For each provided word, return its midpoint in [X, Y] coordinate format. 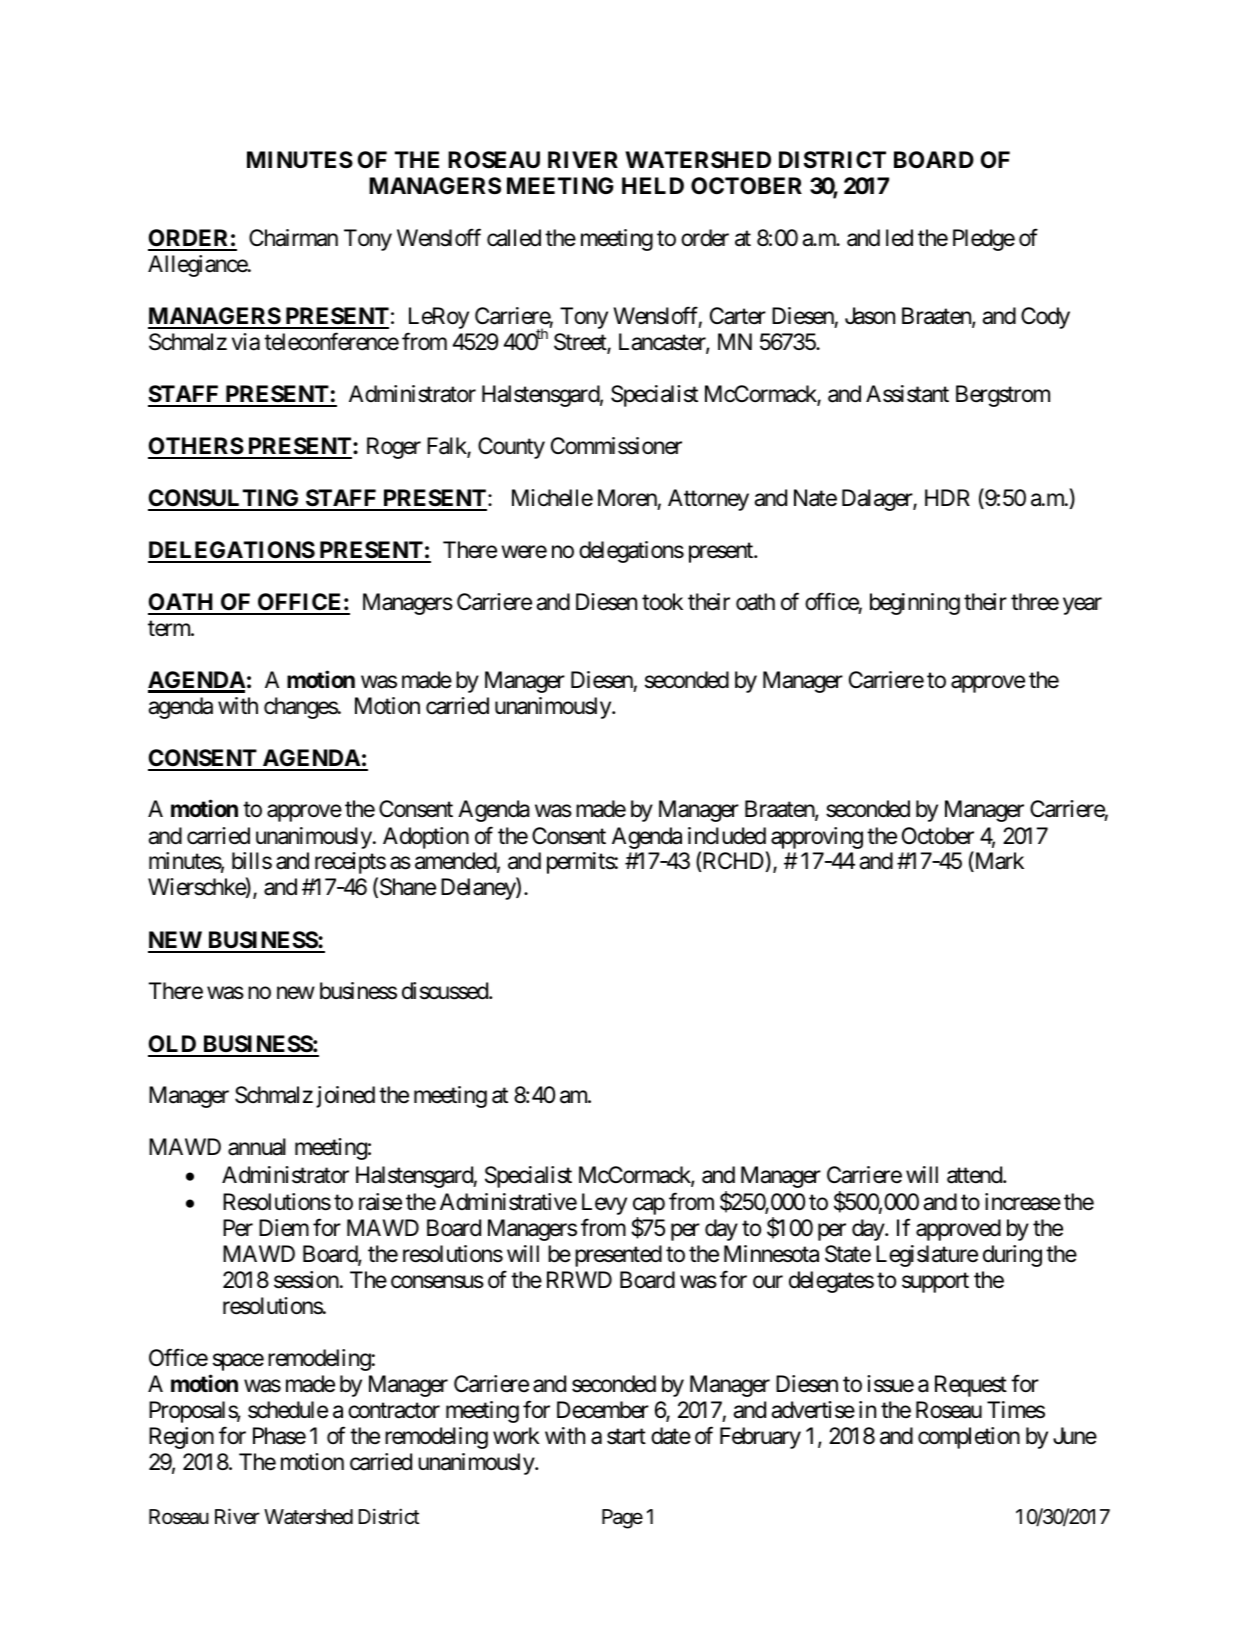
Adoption [426, 838]
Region [181, 1438]
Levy [604, 1204]
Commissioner [616, 446]
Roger [394, 448]
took [662, 602]
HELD [653, 185]
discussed [446, 991]
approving [817, 838]
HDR [947, 497]
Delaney [479, 889]
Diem [284, 1228]
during [1012, 1256]
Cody [1045, 318]
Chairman [293, 238]
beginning [915, 604]
